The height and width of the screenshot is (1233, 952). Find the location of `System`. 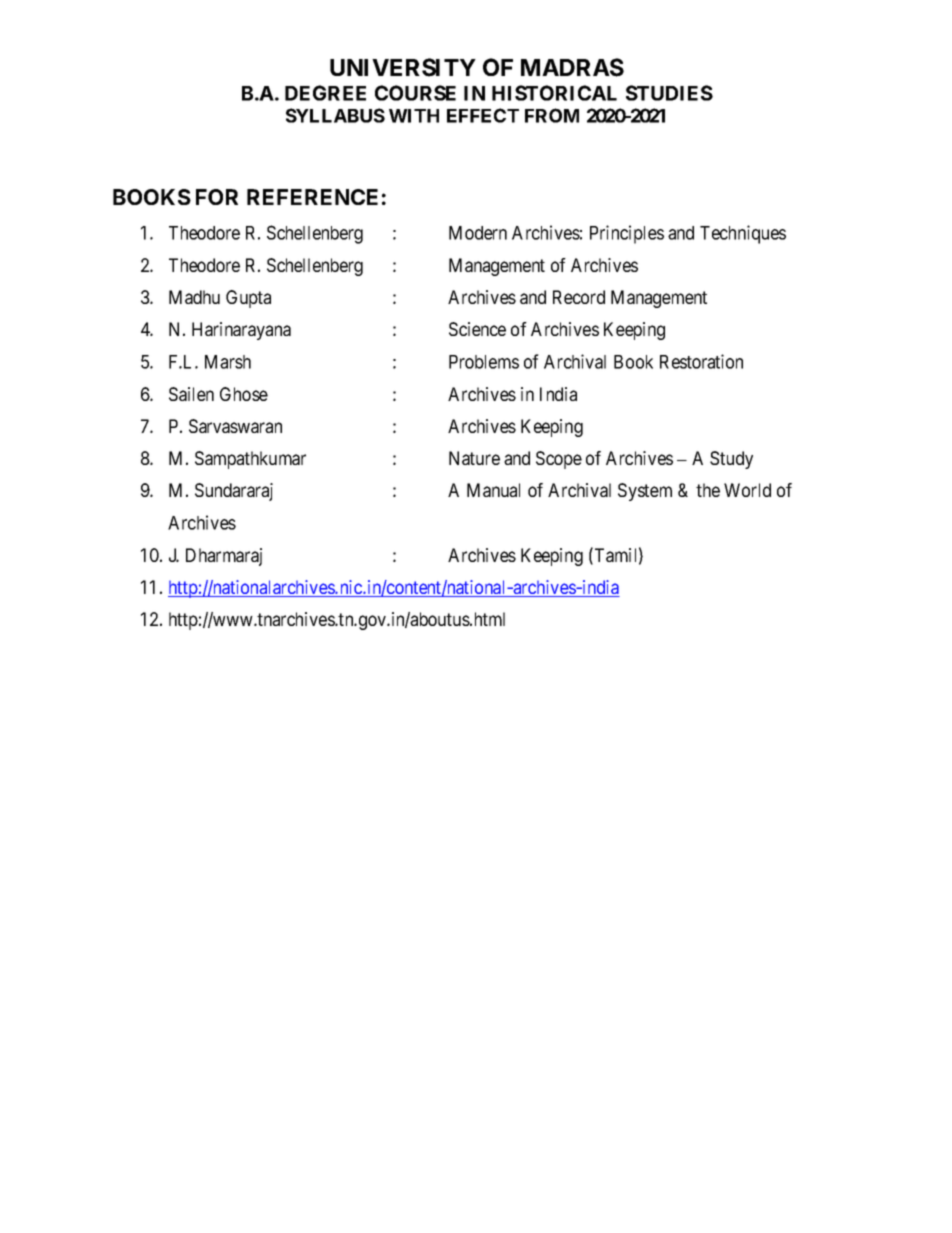

System is located at coordinates (645, 492).
